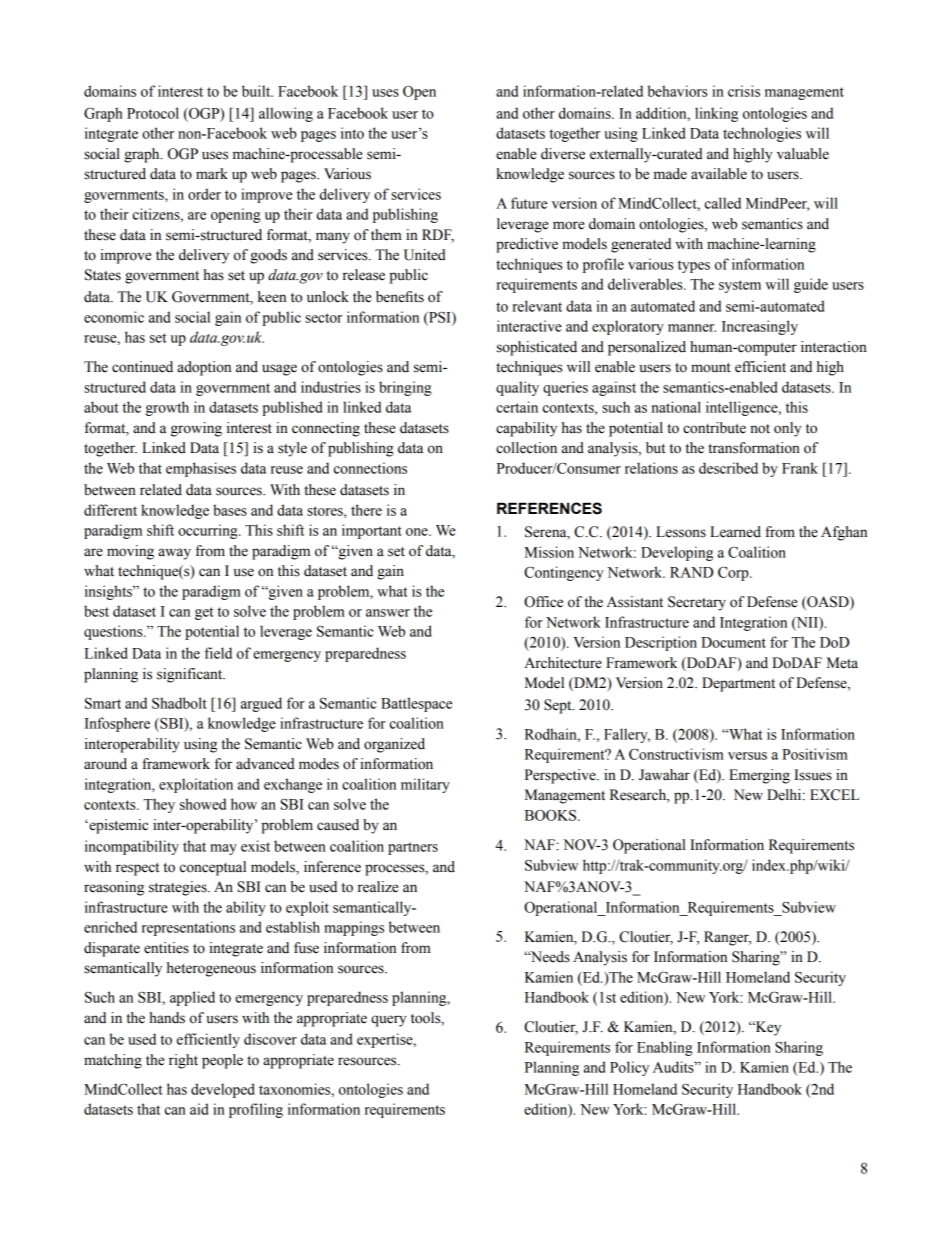  Describe the element at coordinates (664, 1048) in the screenshot. I see `Enabling` at that location.
